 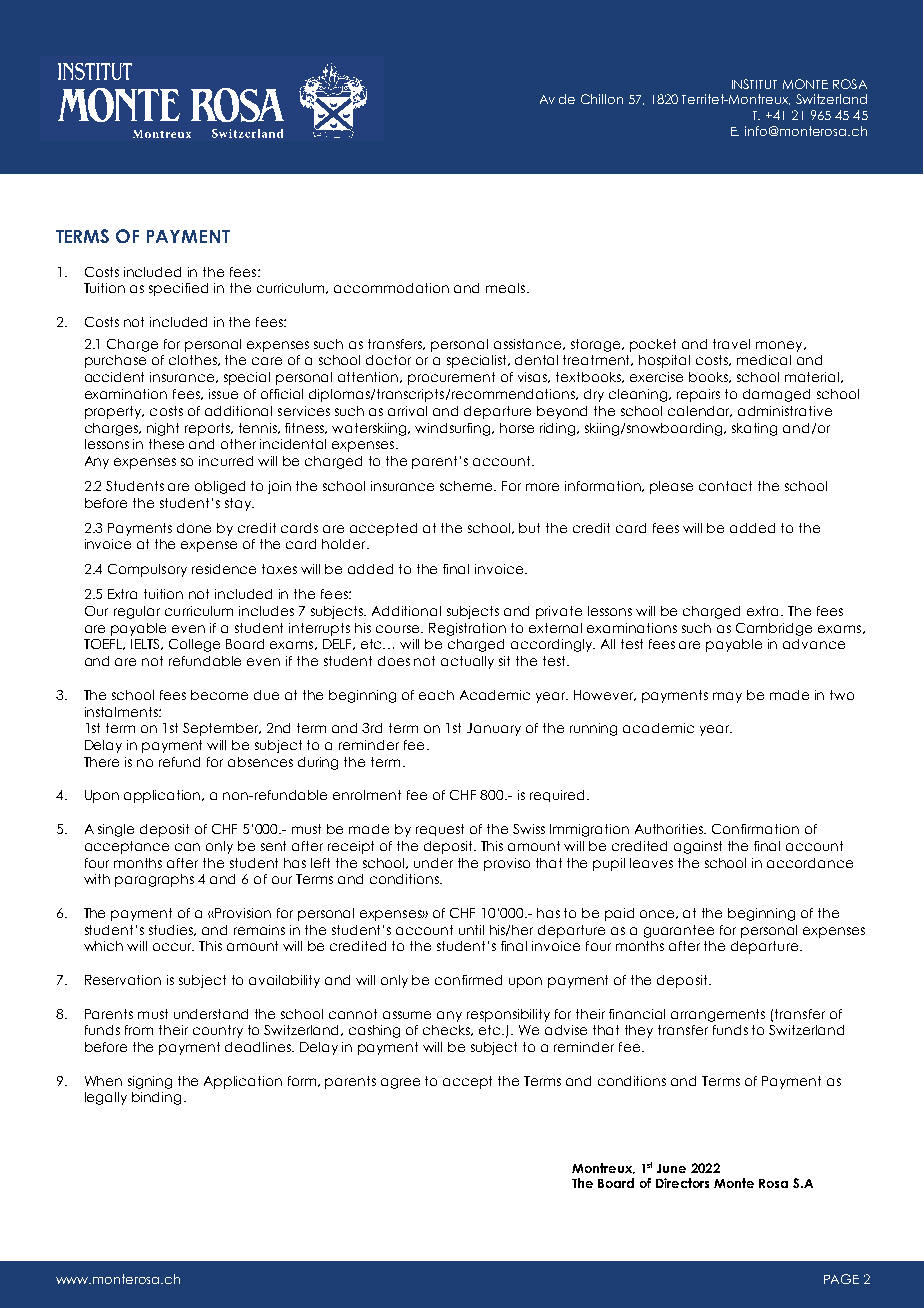 I want to click on specified, so click(x=178, y=289).
